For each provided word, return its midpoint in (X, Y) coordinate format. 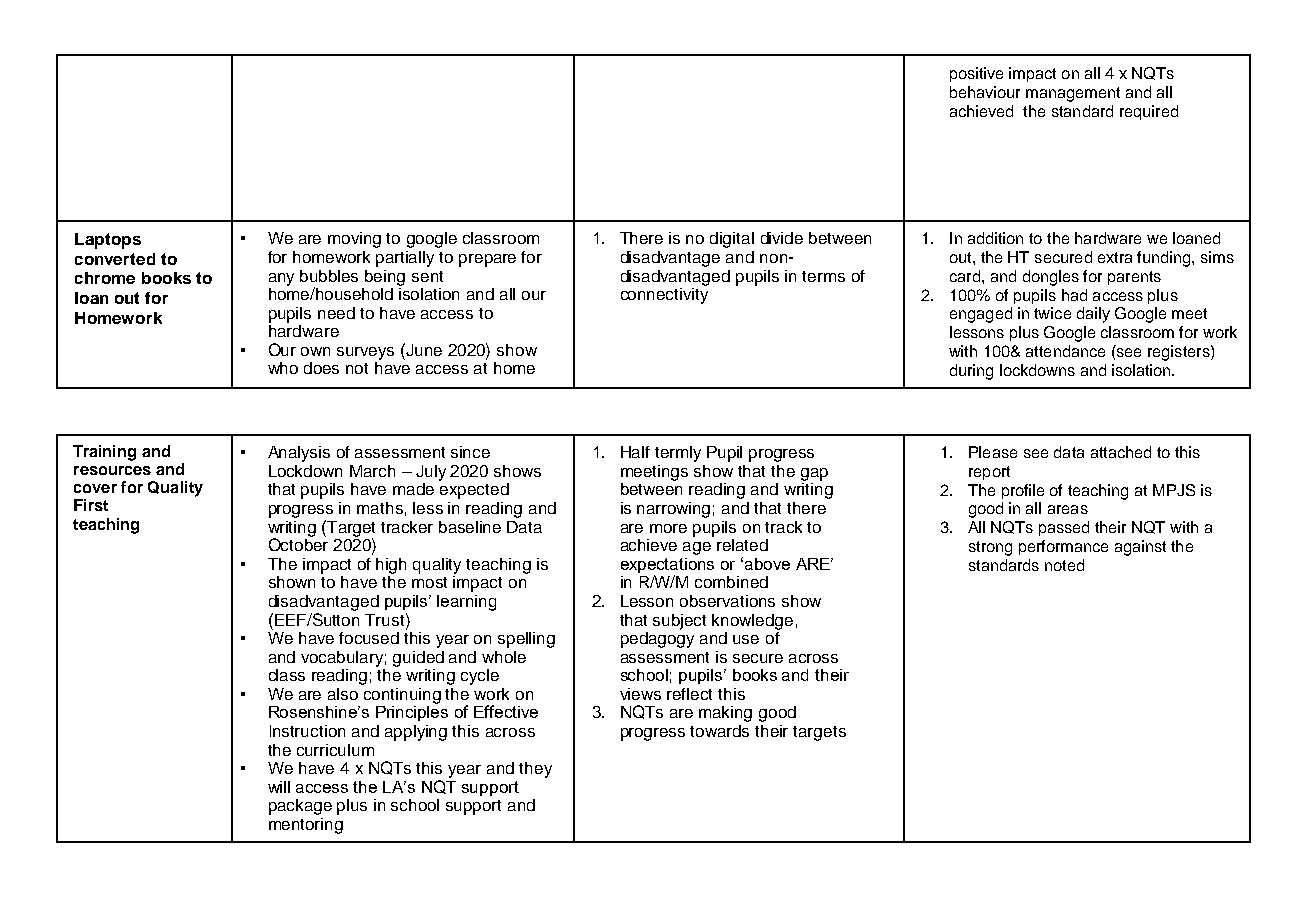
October (298, 543)
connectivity (664, 296)
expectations (667, 567)
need (336, 313)
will (279, 787)
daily (1093, 315)
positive (976, 74)
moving (354, 240)
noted (1064, 565)
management (1073, 94)
